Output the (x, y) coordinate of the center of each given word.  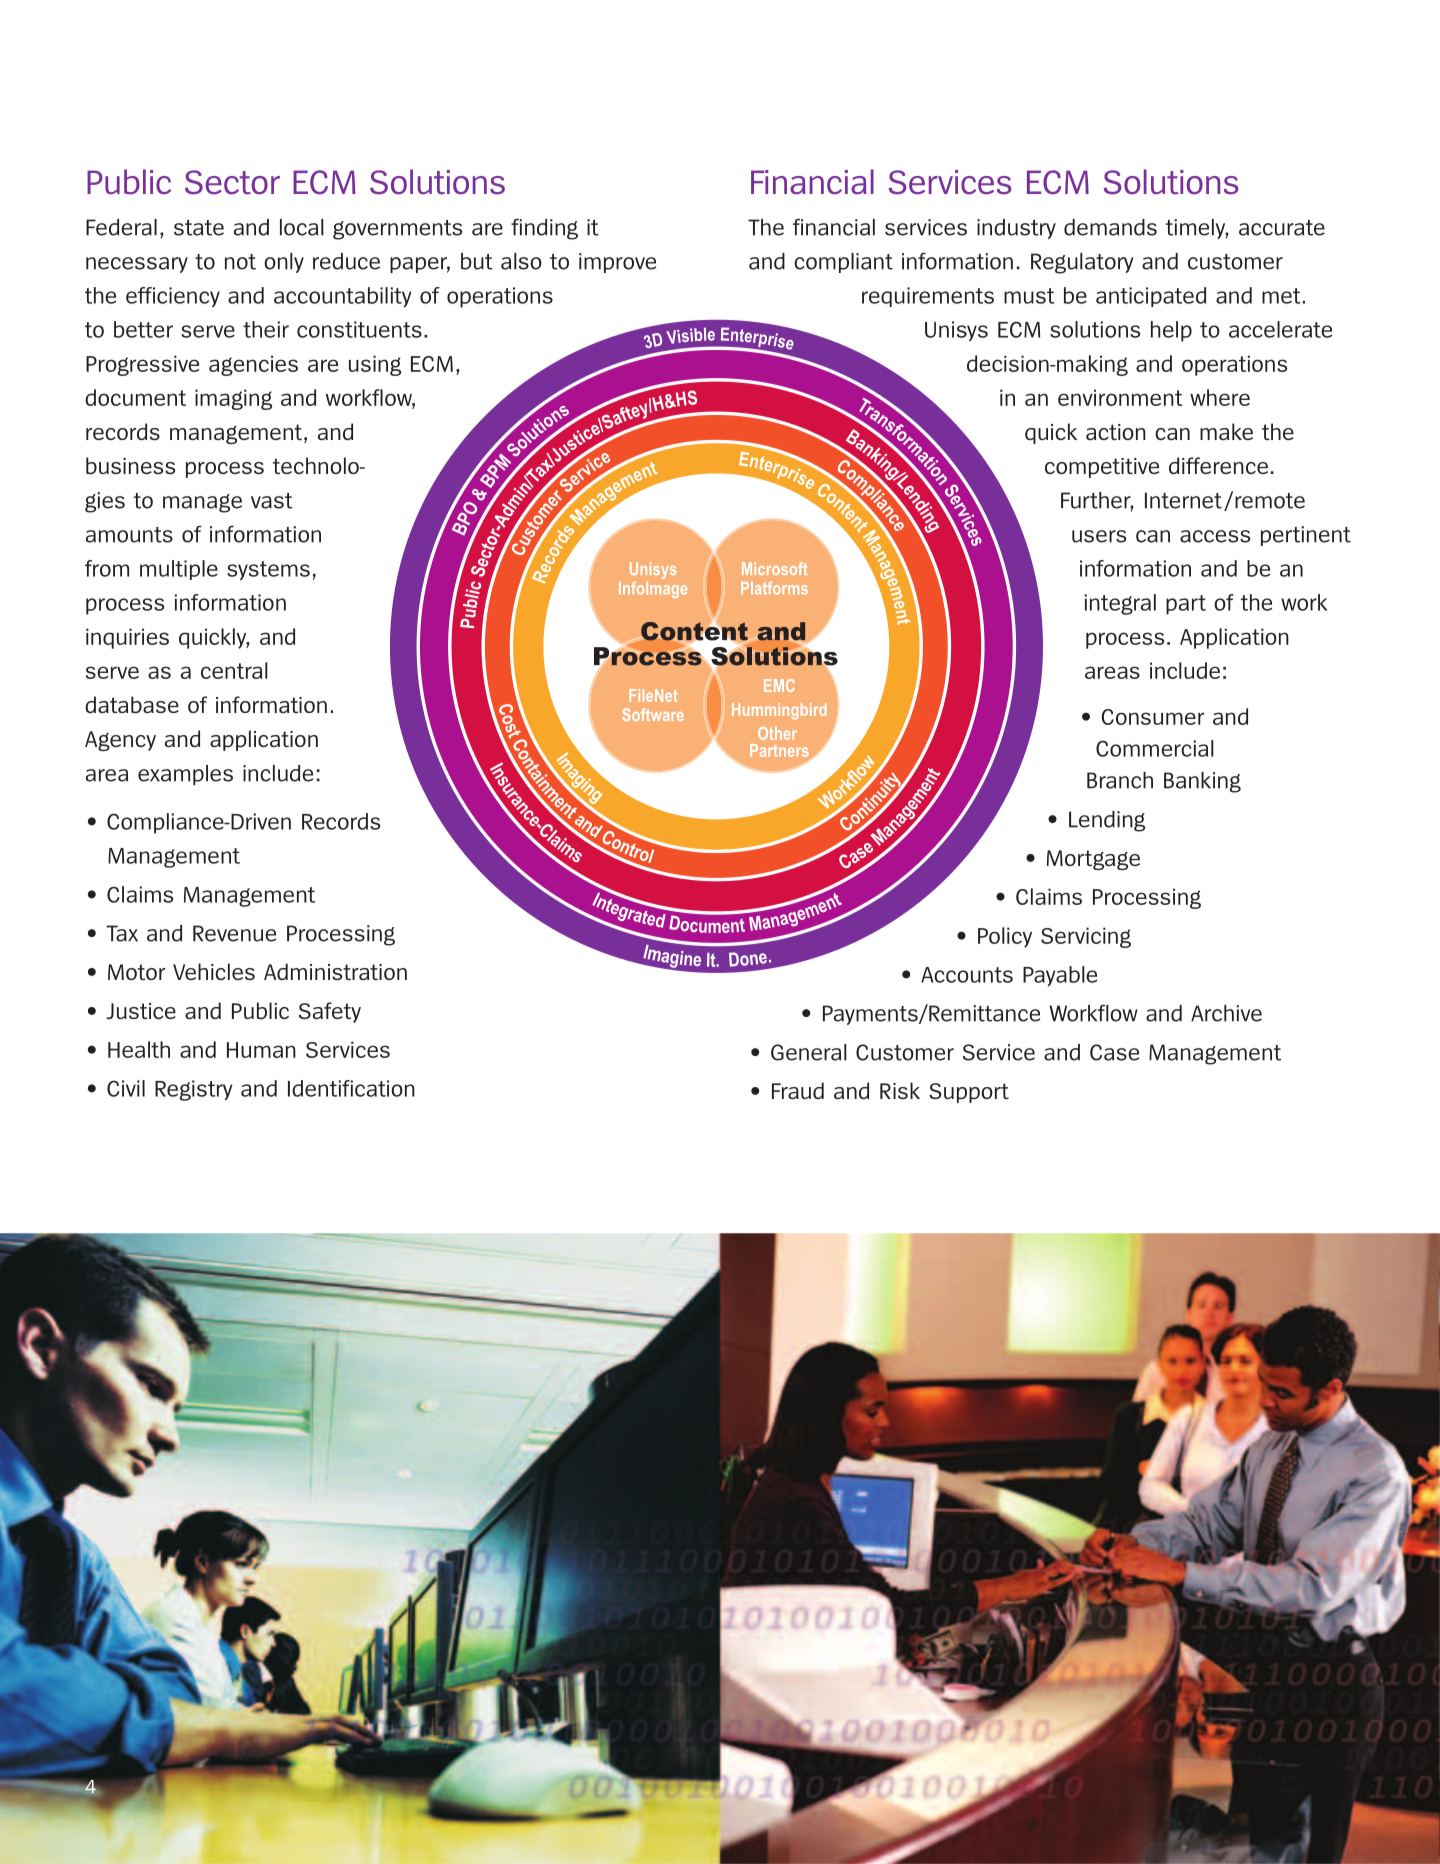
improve (617, 263)
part (1186, 605)
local (302, 227)
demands (1110, 227)
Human (261, 1050)
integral (1120, 604)
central (234, 670)
